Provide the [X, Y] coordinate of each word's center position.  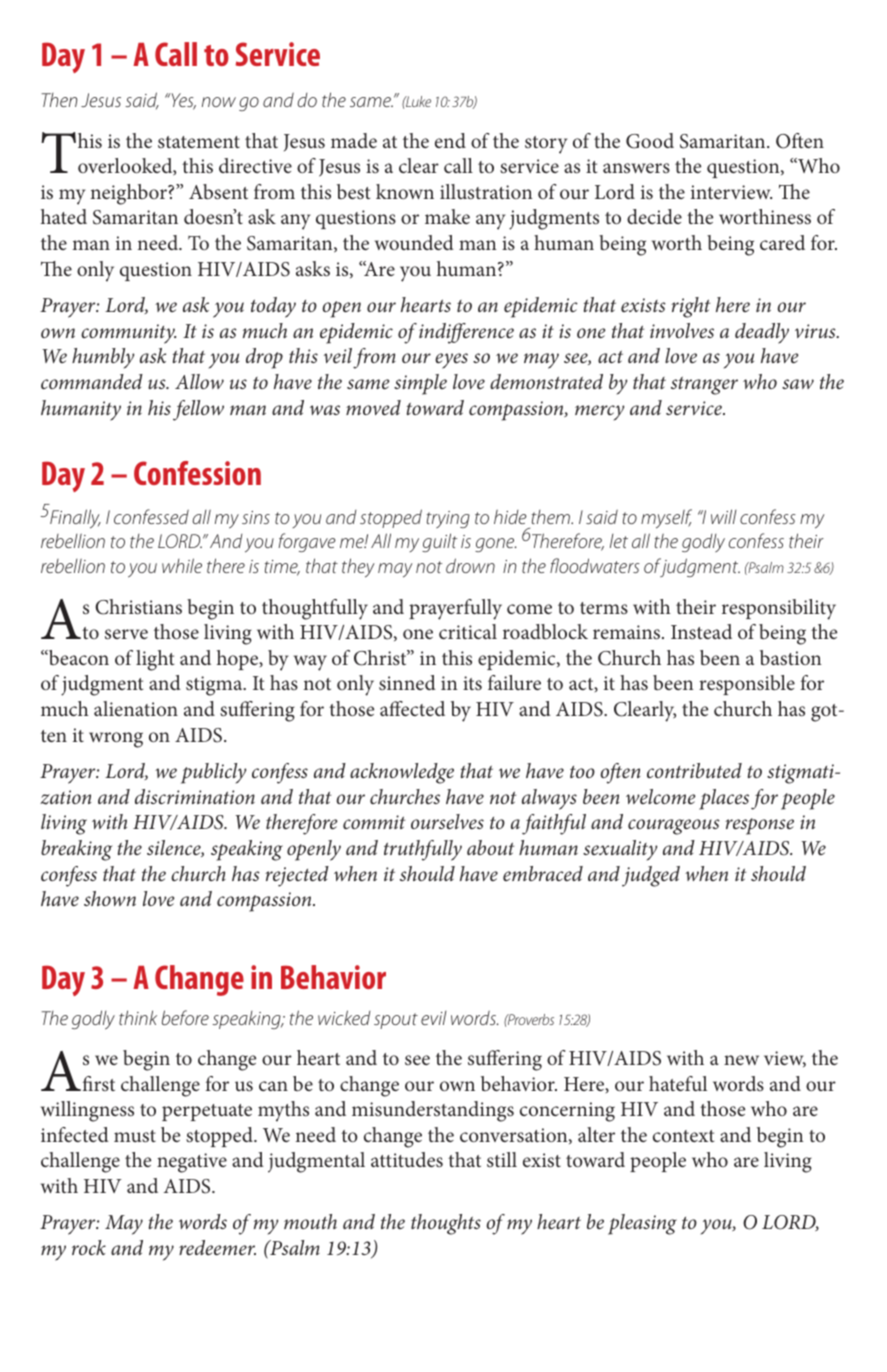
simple [420, 384]
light [155, 660]
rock [89, 1247]
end [450, 140]
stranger [704, 385]
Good [650, 141]
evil [434, 1018]
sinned [407, 682]
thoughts [446, 1224]
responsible [747, 685]
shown [110, 898]
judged [651, 876]
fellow [198, 410]
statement [199, 142]
